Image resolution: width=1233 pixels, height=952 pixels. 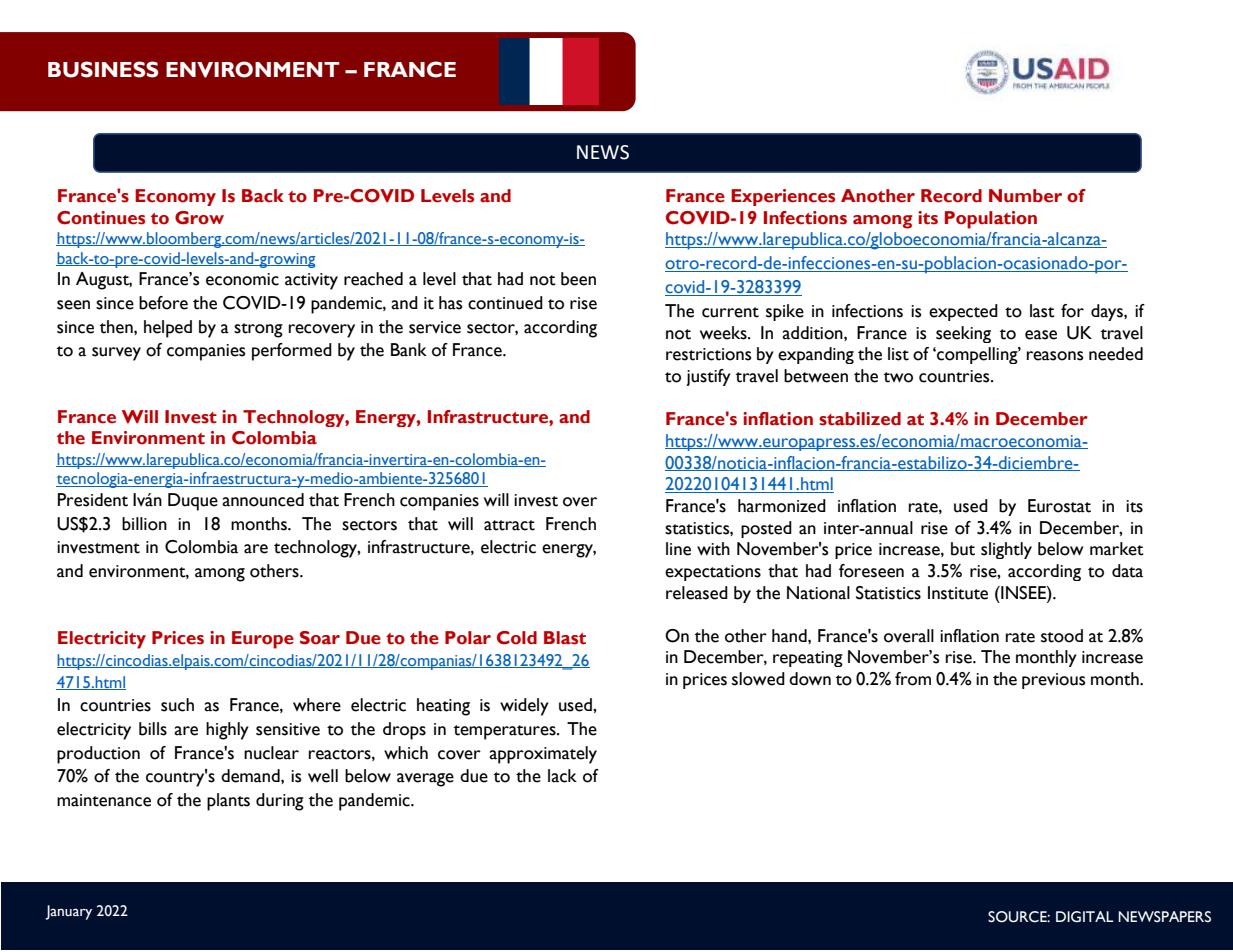 I want to click on Experiences, so click(x=783, y=197).
